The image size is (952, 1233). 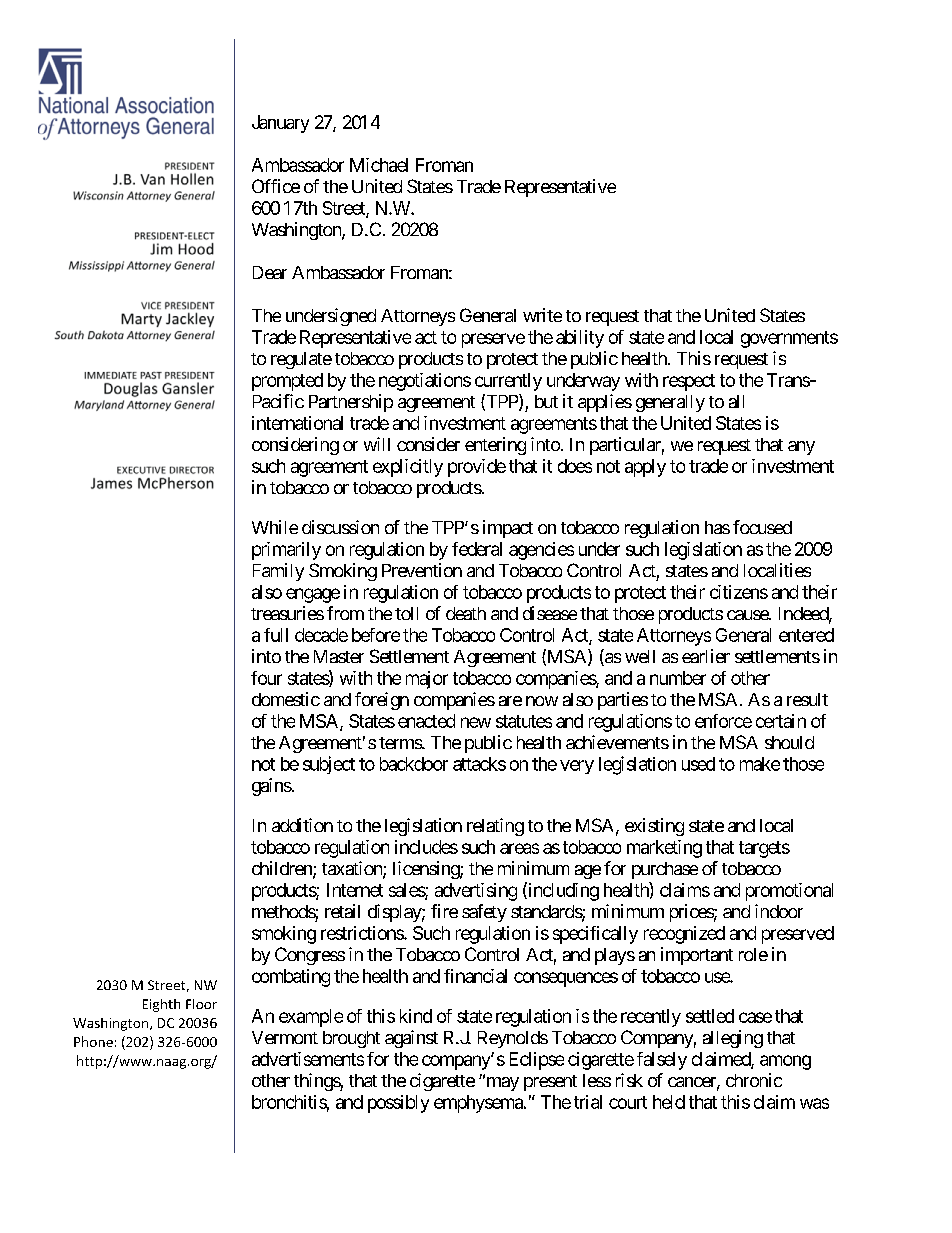 What do you see at coordinates (93, 1041) in the document?
I see `Phone` at bounding box center [93, 1041].
